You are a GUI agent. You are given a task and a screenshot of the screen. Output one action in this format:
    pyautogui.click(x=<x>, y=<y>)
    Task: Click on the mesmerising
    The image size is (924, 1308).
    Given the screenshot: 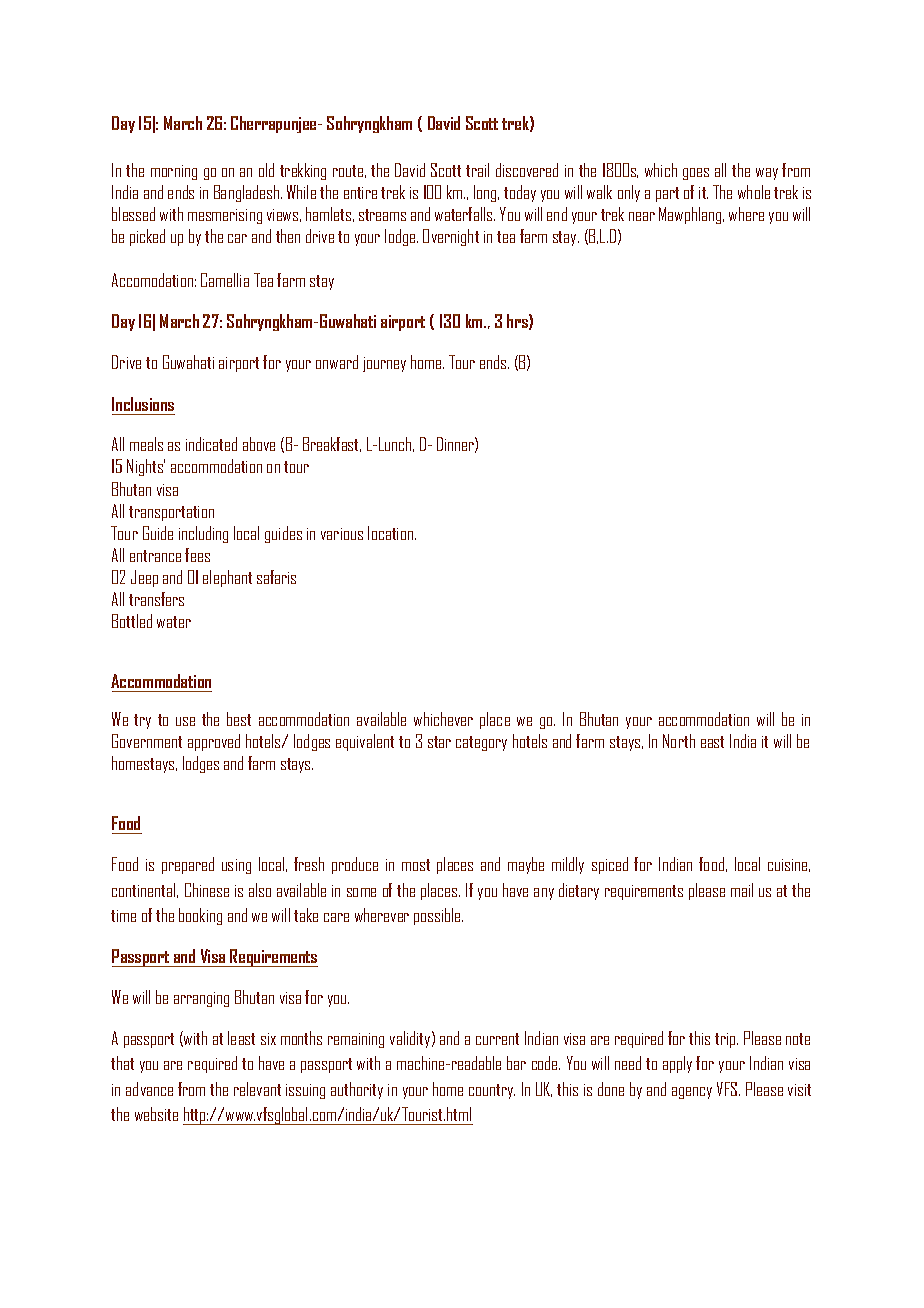 What is the action you would take?
    pyautogui.click(x=225, y=216)
